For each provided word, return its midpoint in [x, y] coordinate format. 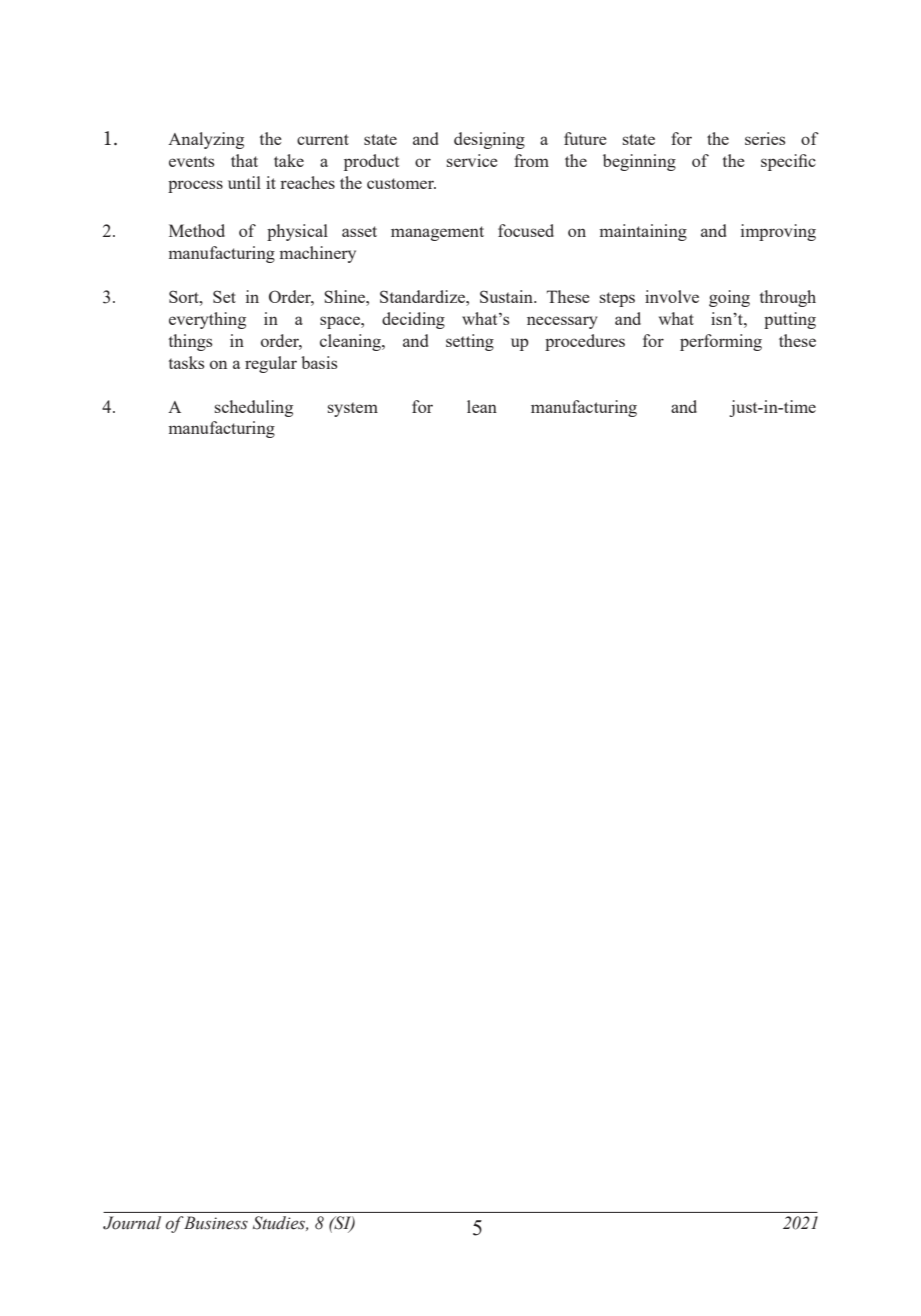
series [765, 138]
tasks [187, 362]
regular [271, 364]
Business [215, 1223]
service [472, 160]
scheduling [254, 408]
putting [790, 320]
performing [721, 342]
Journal [132, 1223]
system [353, 409]
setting [470, 342]
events [192, 161]
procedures [585, 342]
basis [319, 362]
